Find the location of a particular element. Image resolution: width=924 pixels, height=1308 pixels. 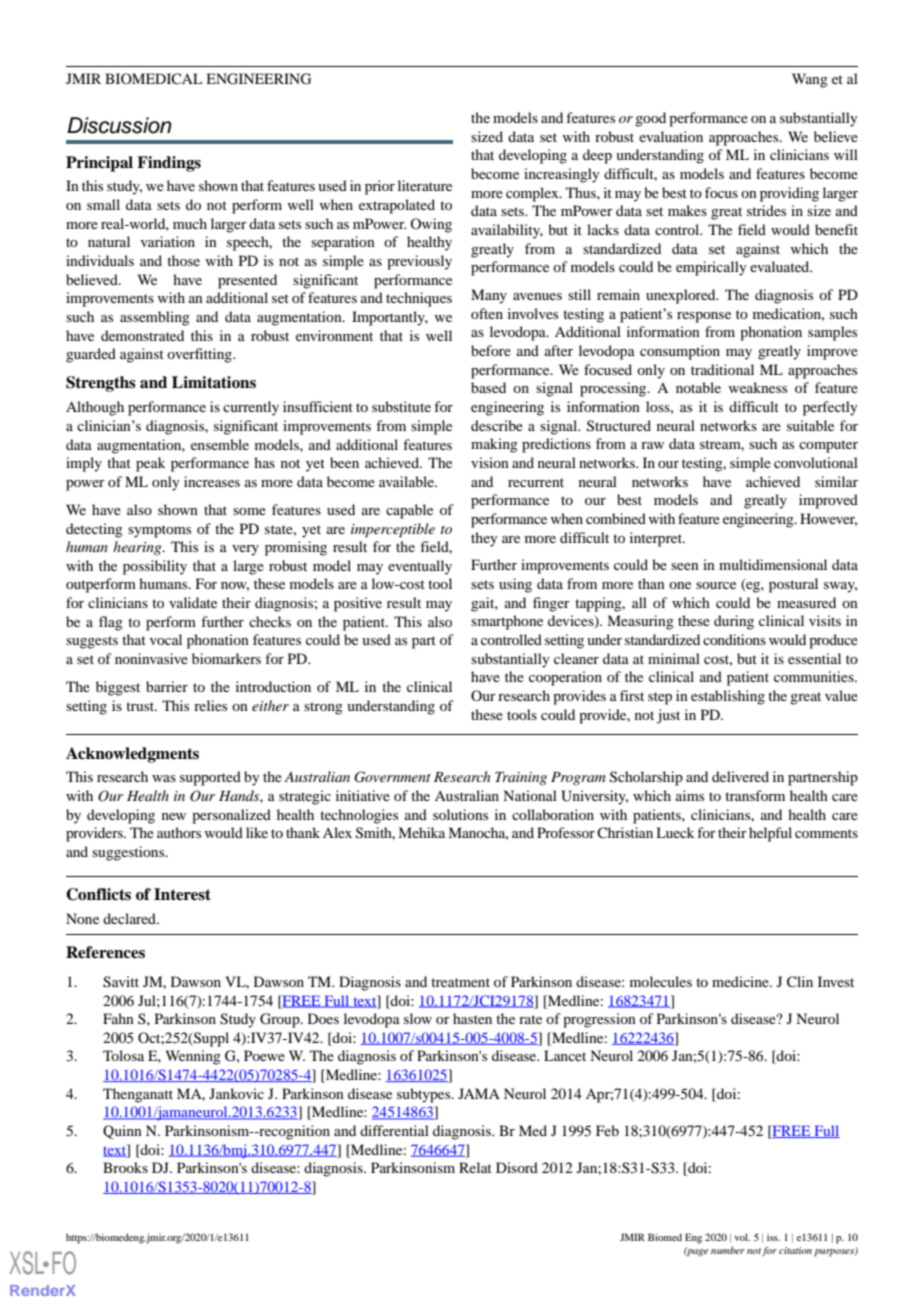

Wang is located at coordinates (810, 80).
